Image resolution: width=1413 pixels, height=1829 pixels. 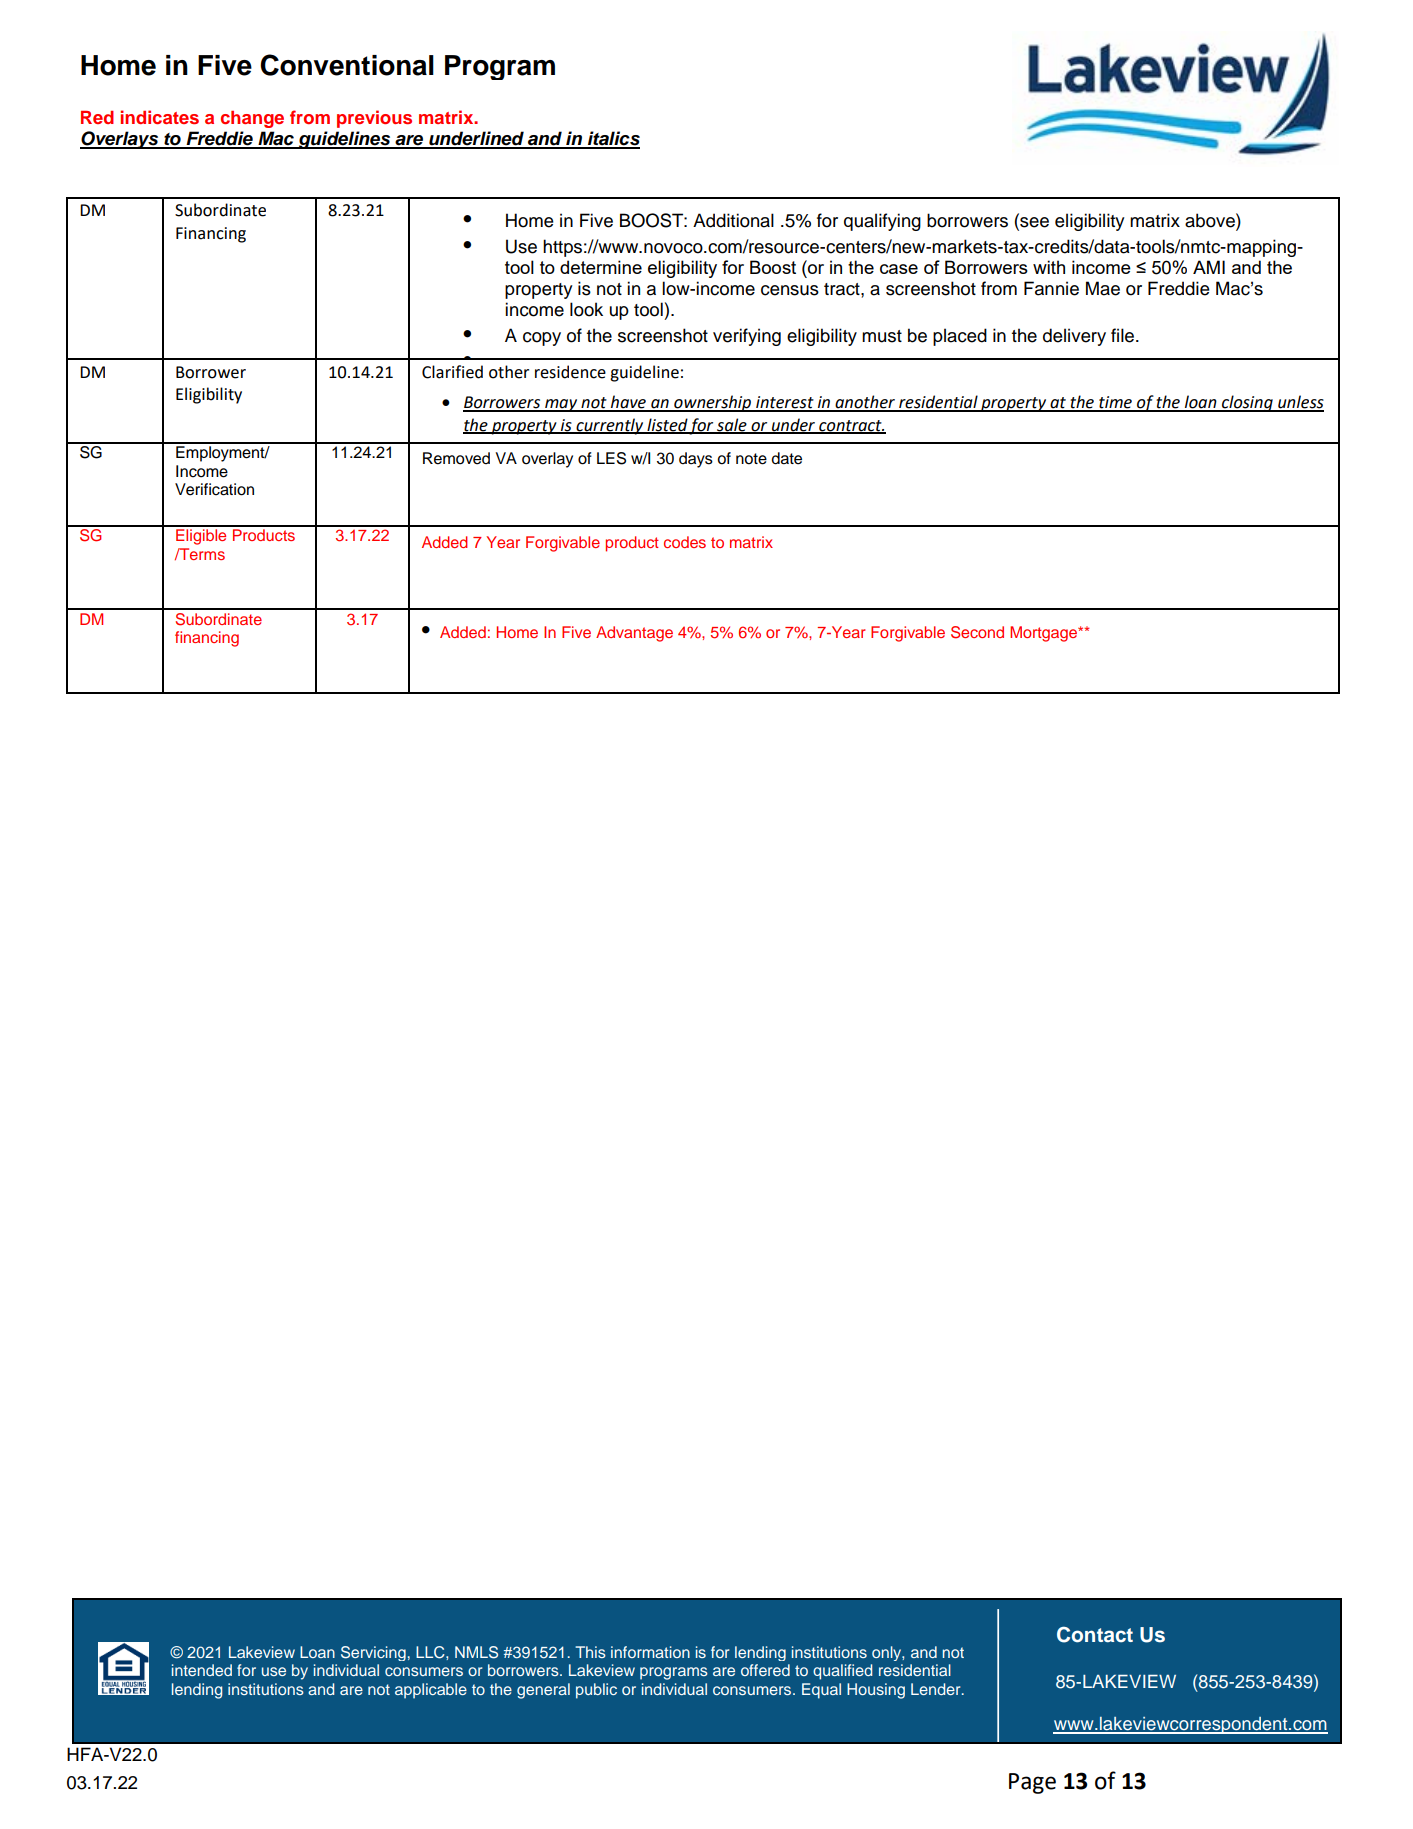 I want to click on time, so click(x=1115, y=403).
